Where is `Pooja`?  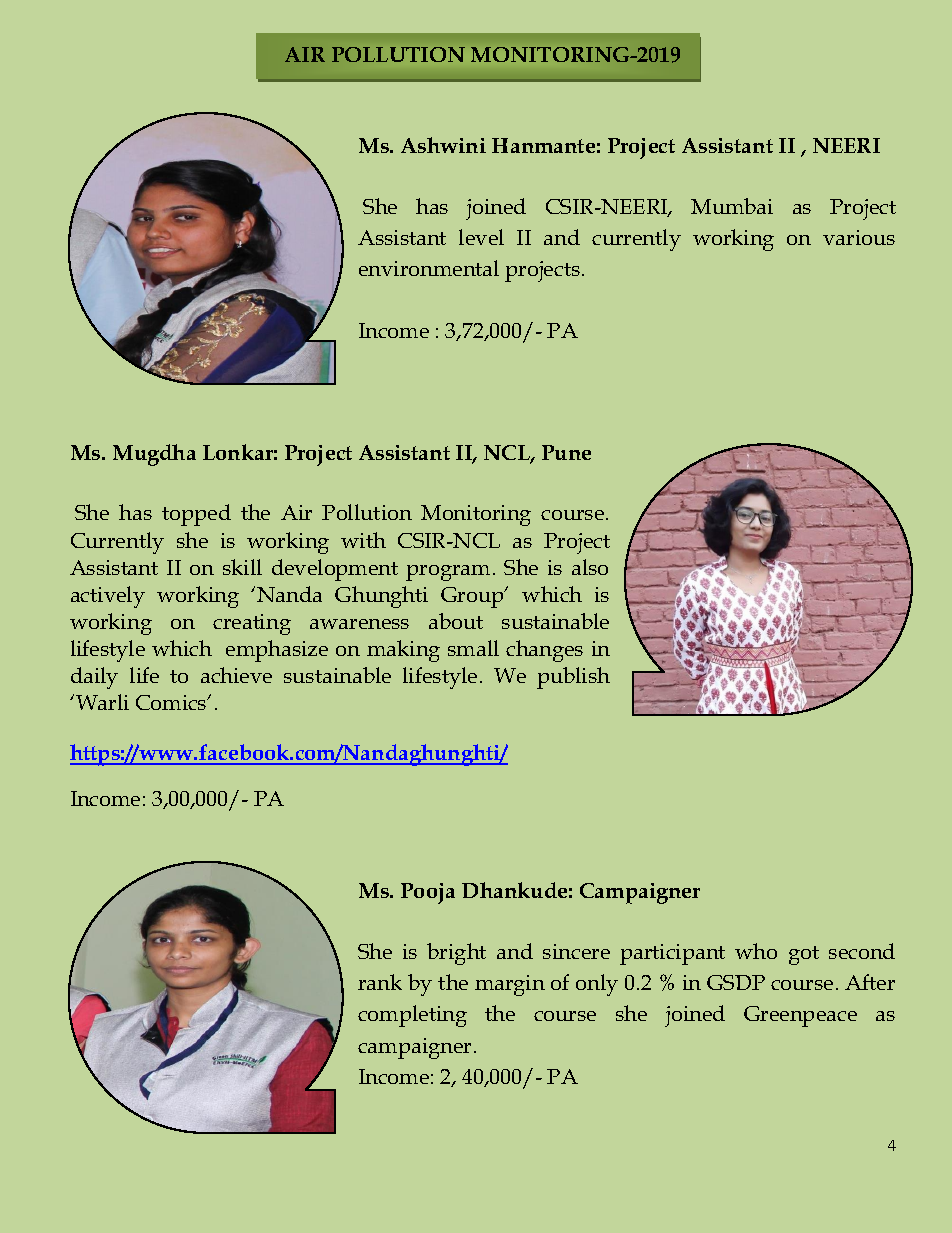 Pooja is located at coordinates (428, 893).
